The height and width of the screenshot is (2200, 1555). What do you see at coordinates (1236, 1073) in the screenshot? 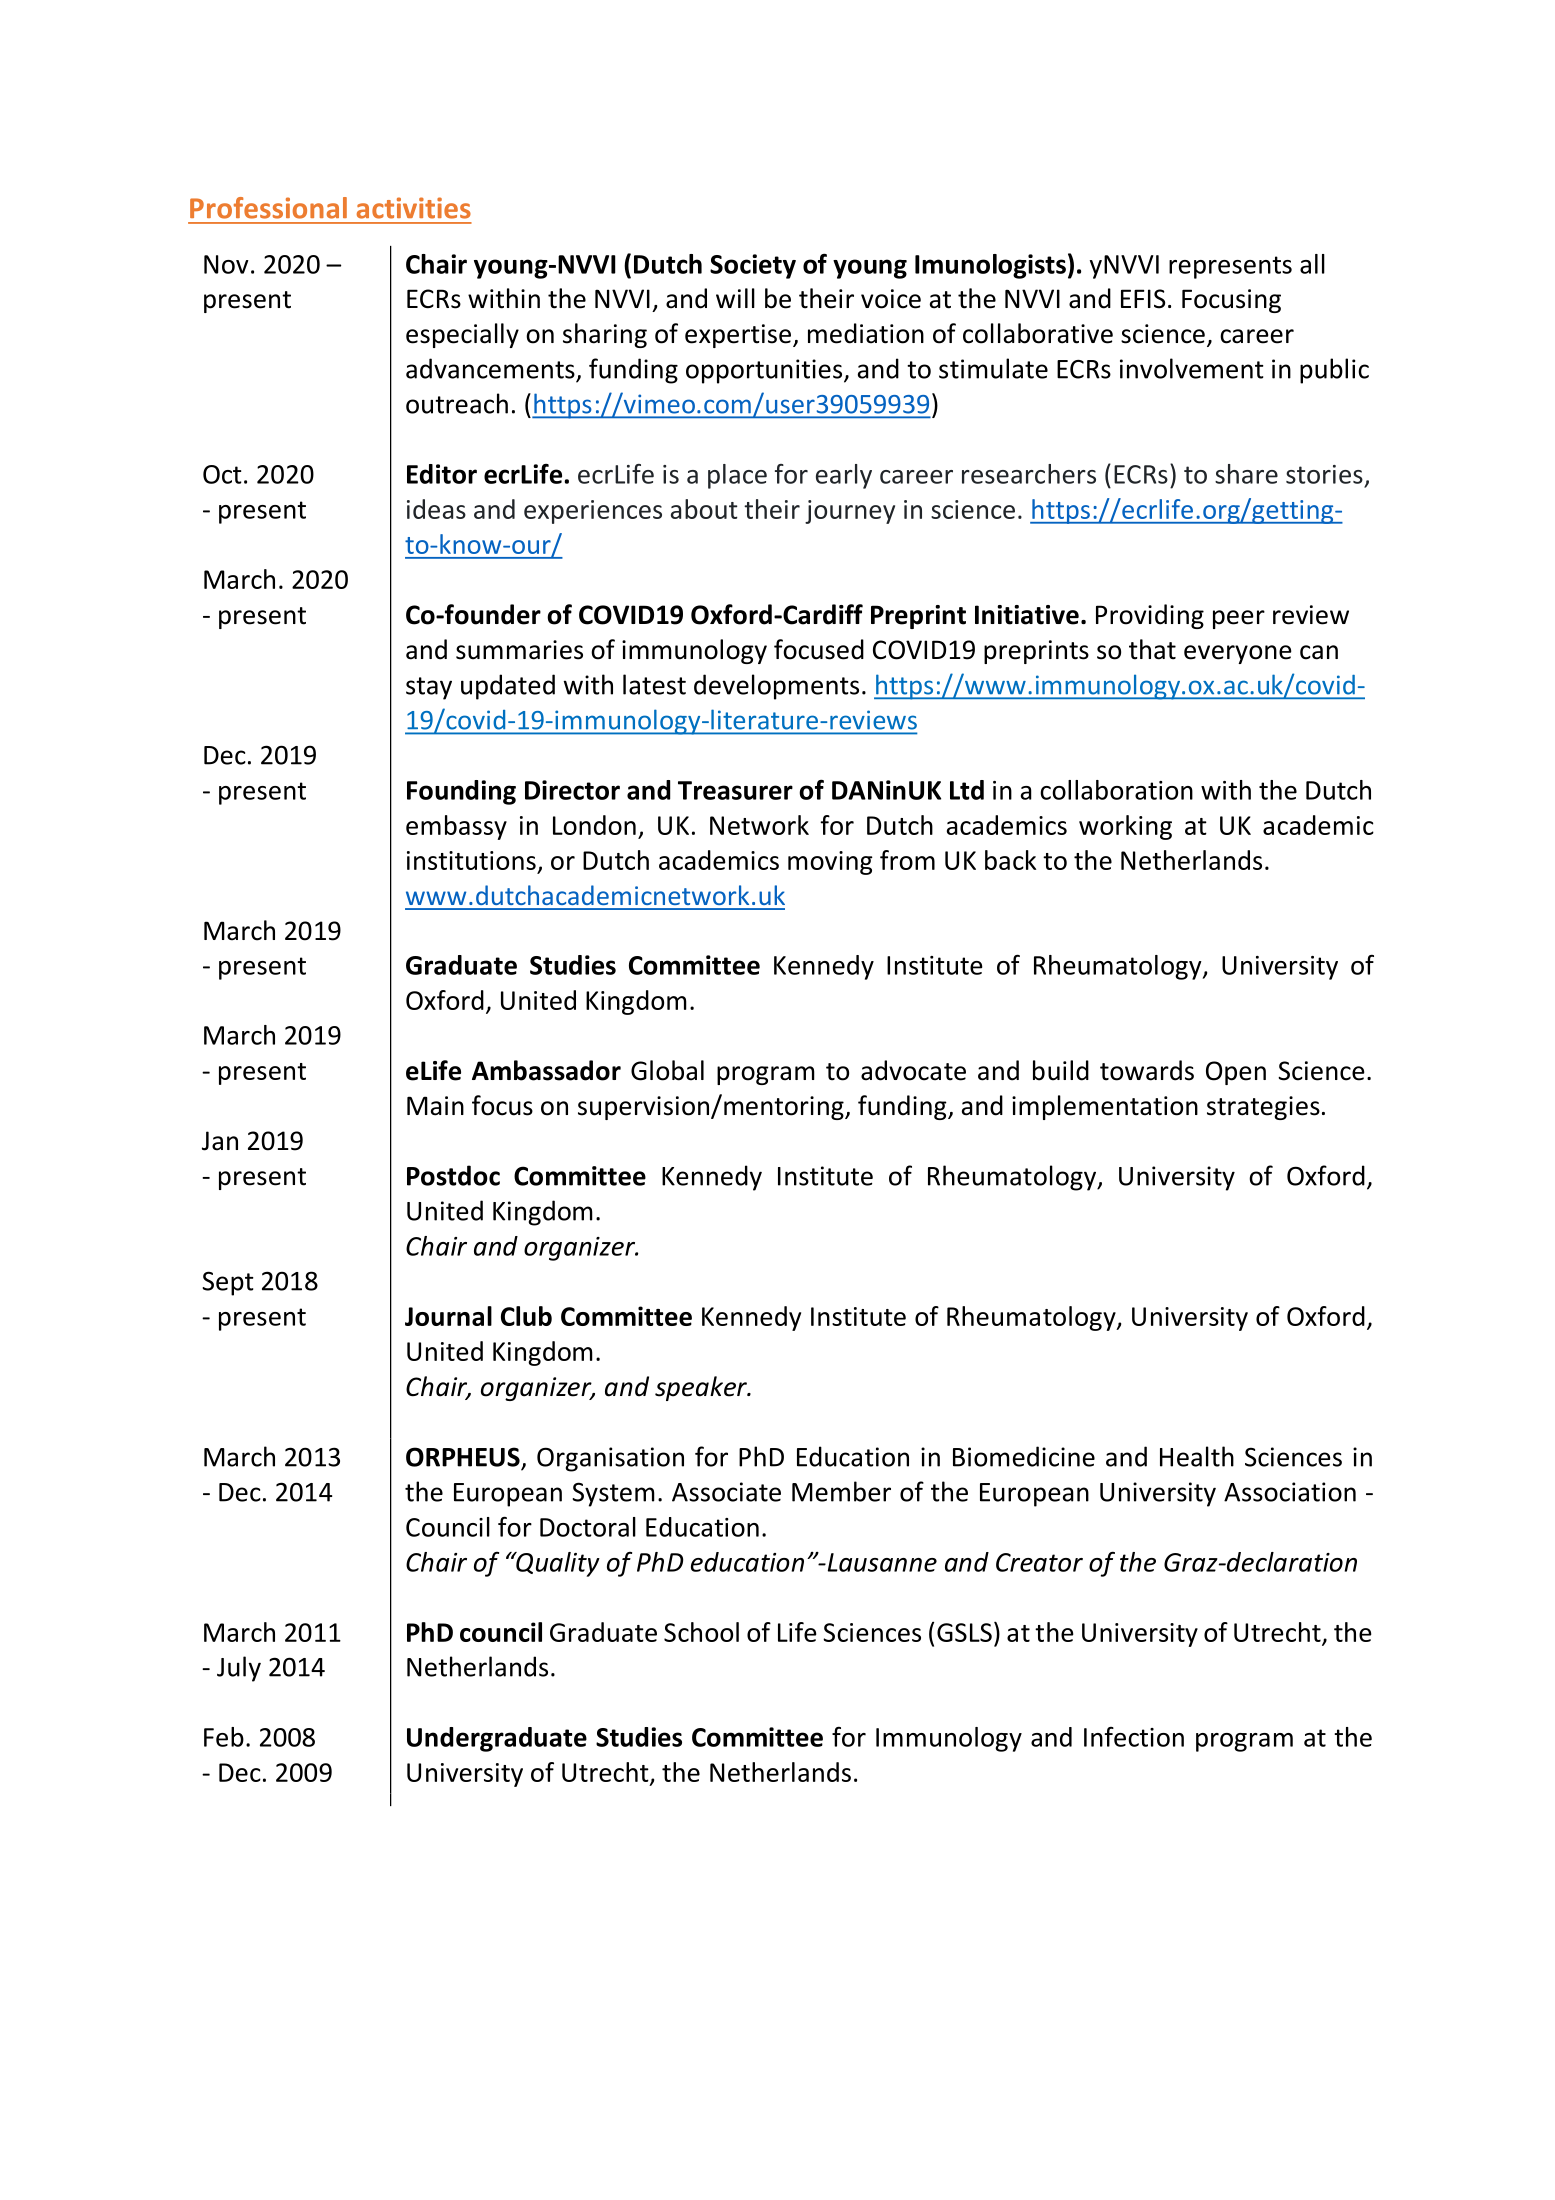
I see `Open` at bounding box center [1236, 1073].
